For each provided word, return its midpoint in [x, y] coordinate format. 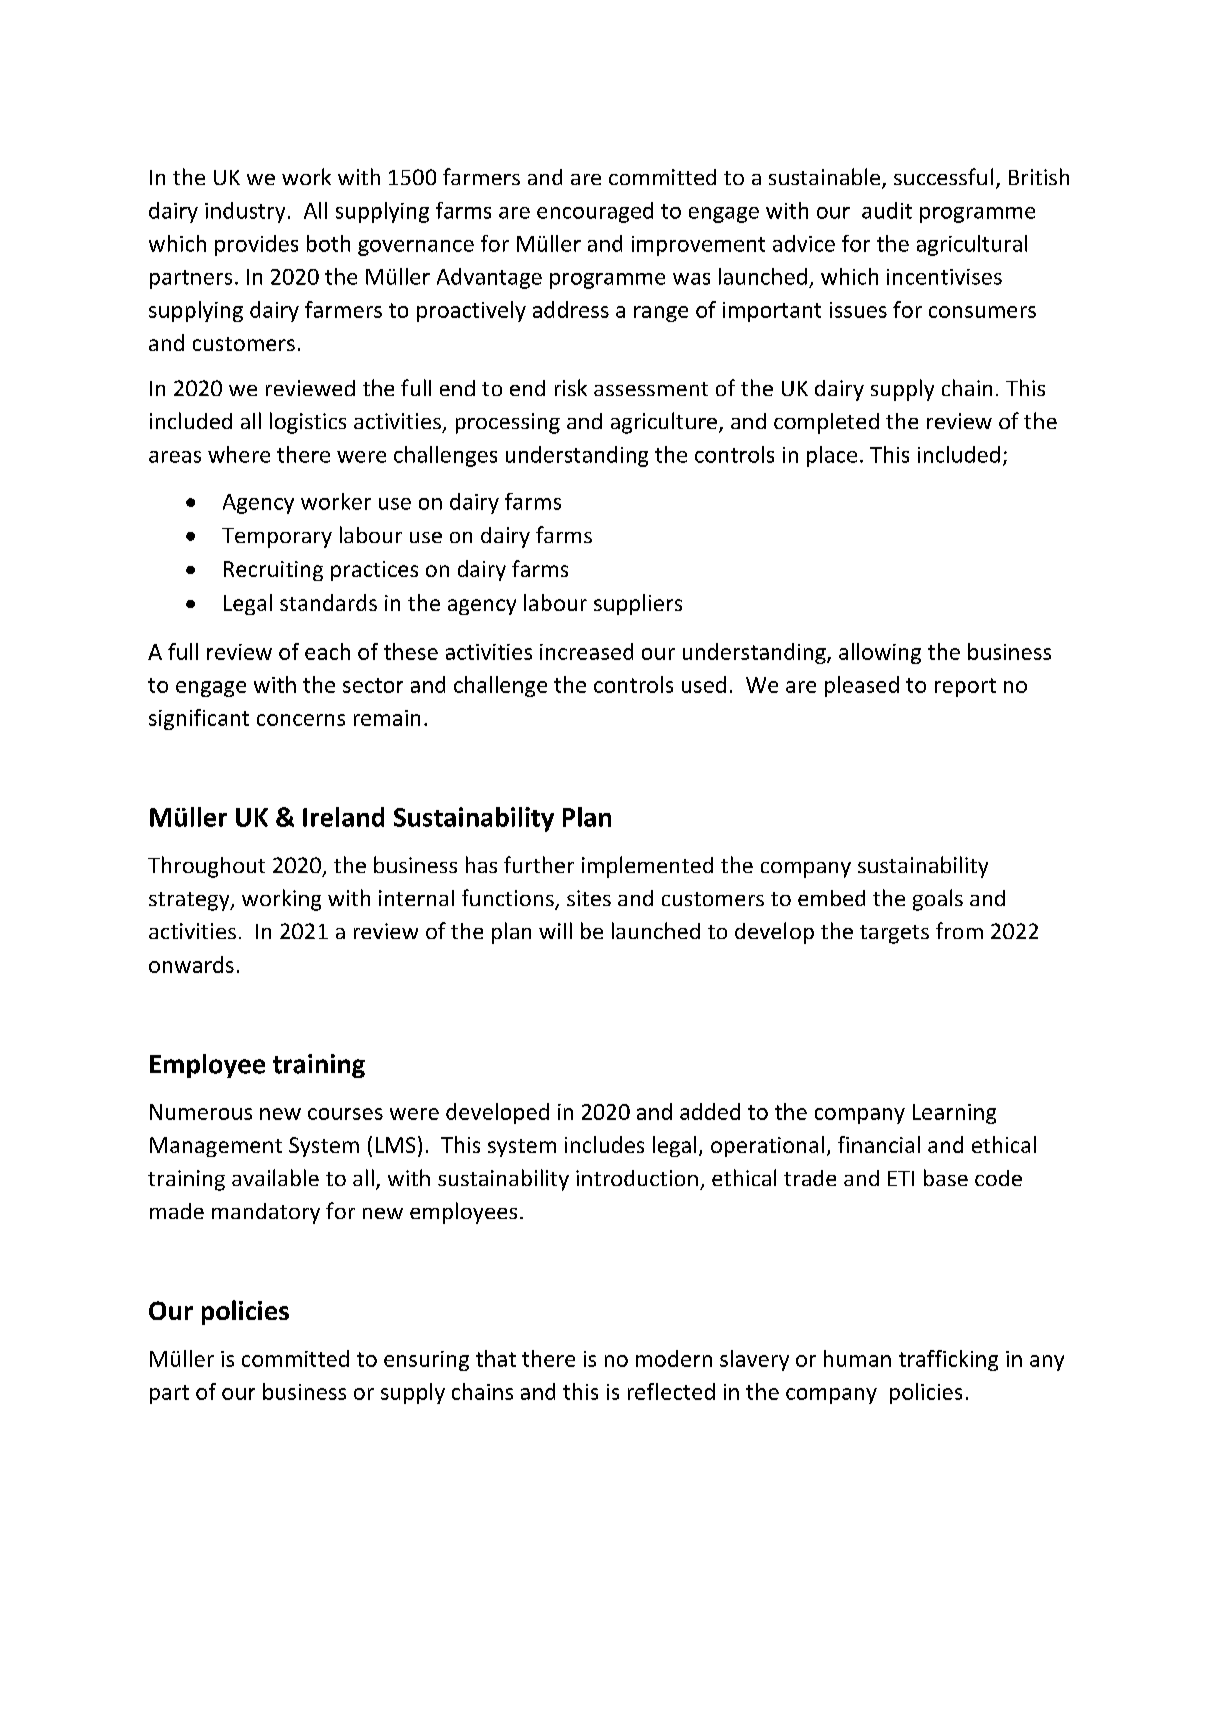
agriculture [664, 423]
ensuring [426, 1361]
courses [345, 1114]
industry [245, 212]
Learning [954, 1114]
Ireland [343, 817]
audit [887, 210]
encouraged [595, 212]
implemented [647, 867]
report [965, 687]
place [832, 456]
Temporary [277, 538]
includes [604, 1144]
